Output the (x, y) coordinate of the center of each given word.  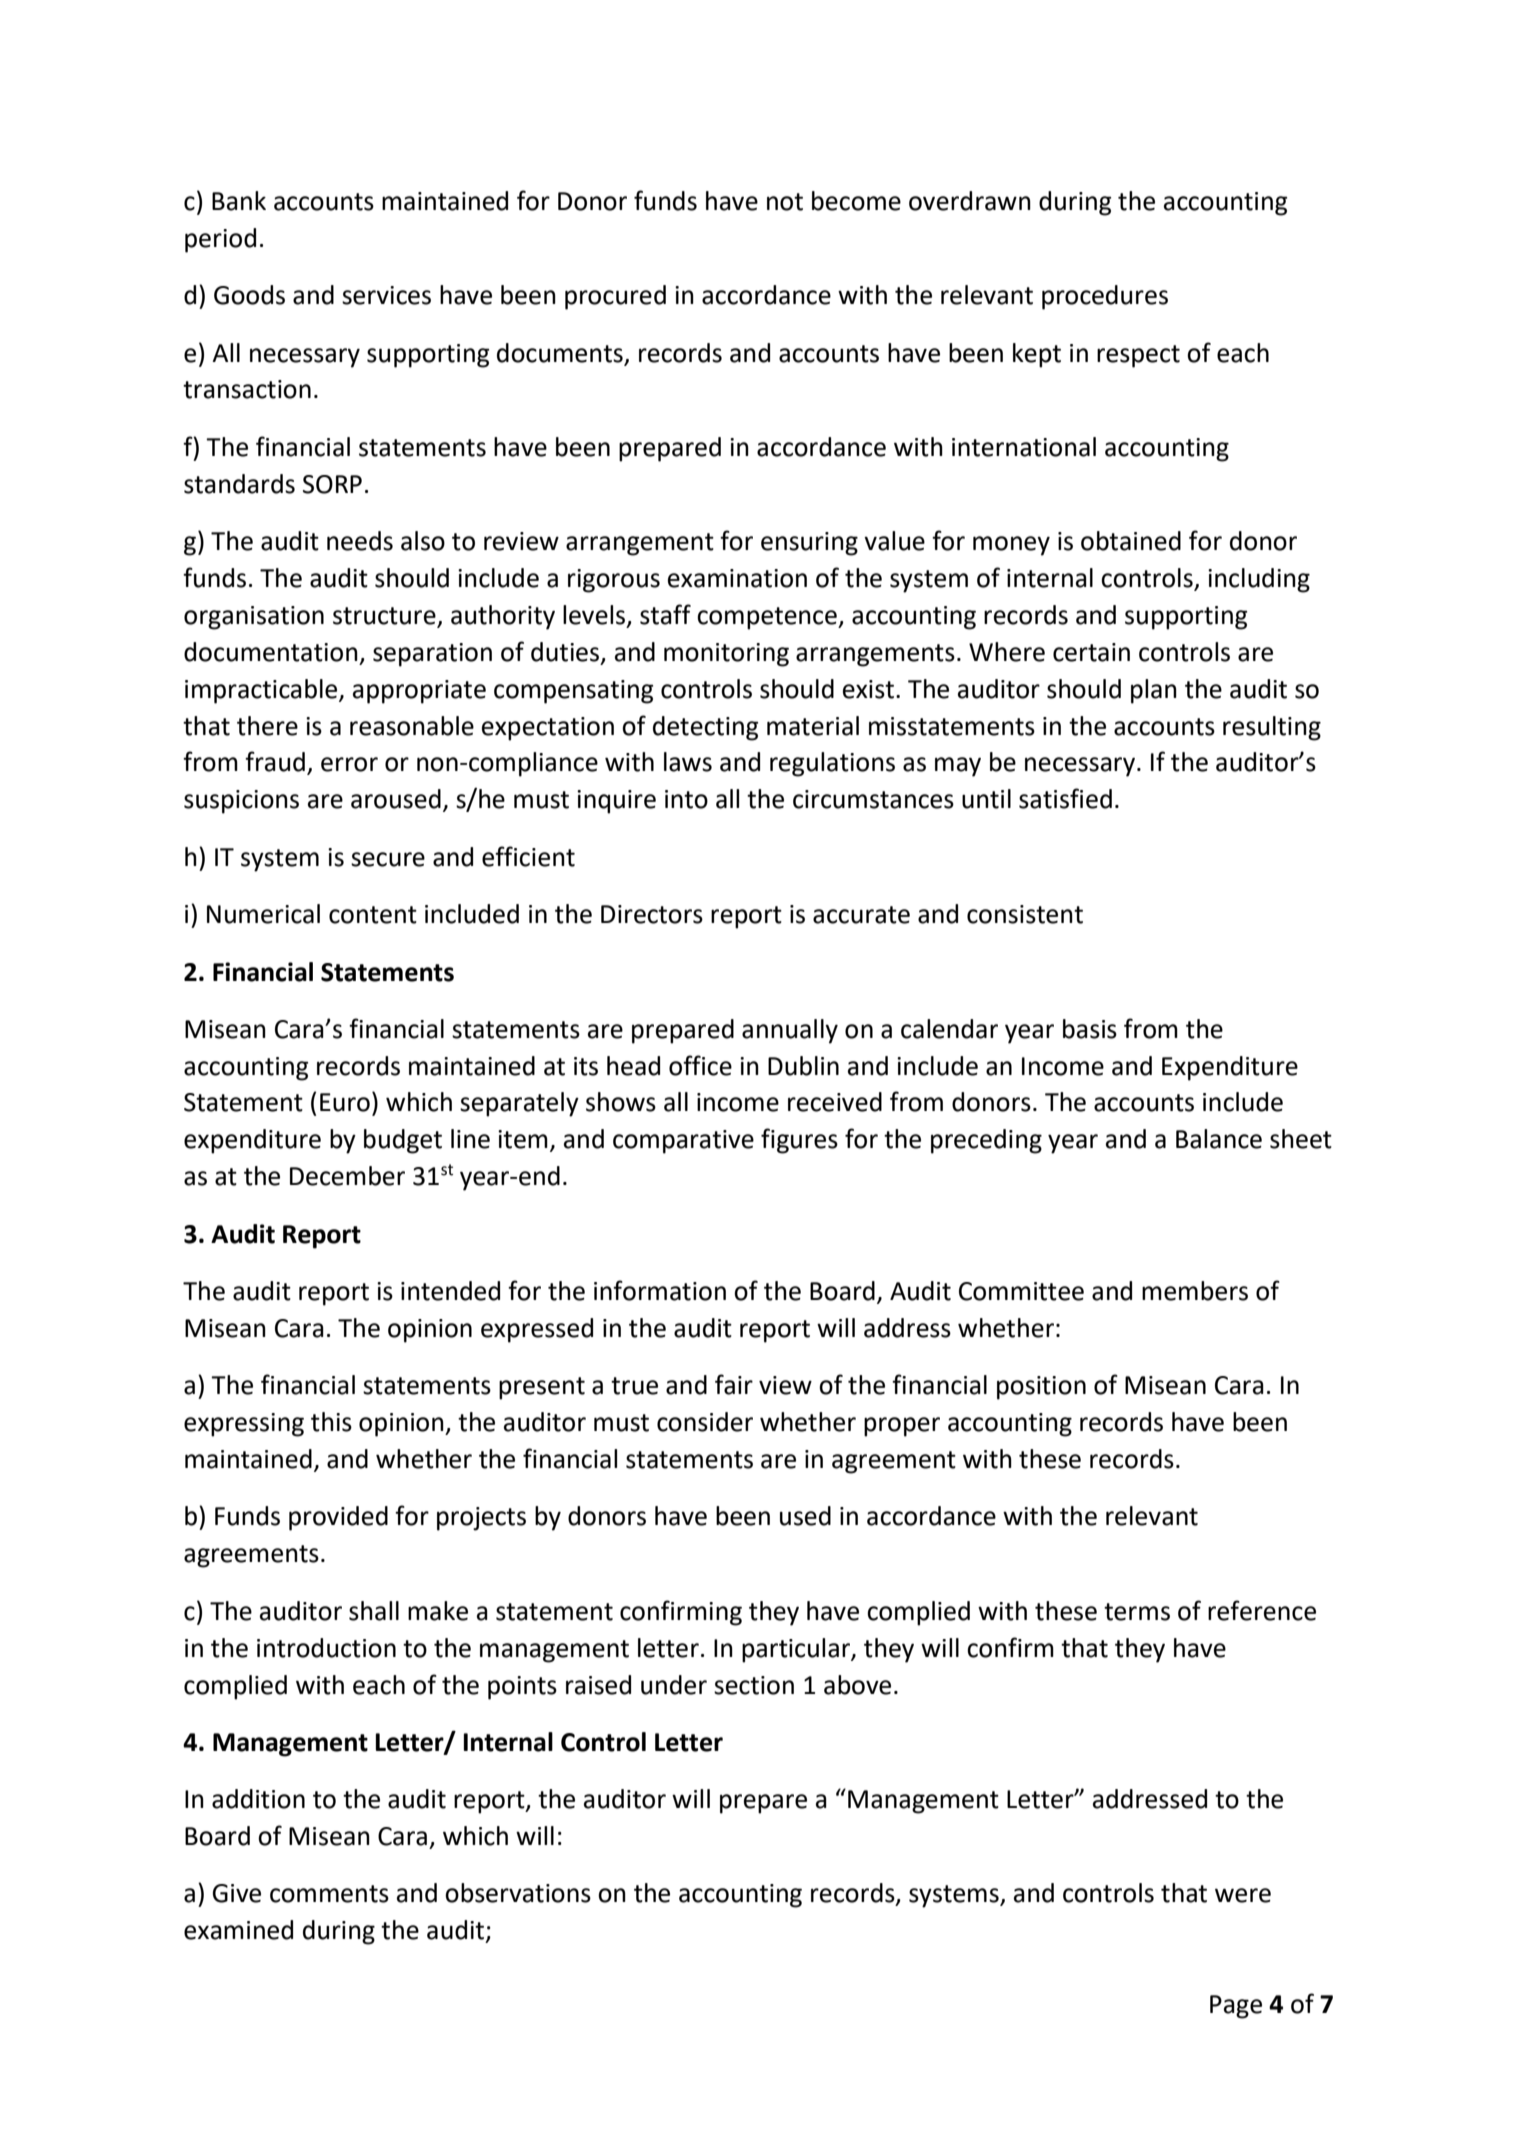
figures (799, 1141)
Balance (1219, 1139)
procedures (1105, 297)
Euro (345, 1102)
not (785, 202)
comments (329, 1894)
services (386, 295)
